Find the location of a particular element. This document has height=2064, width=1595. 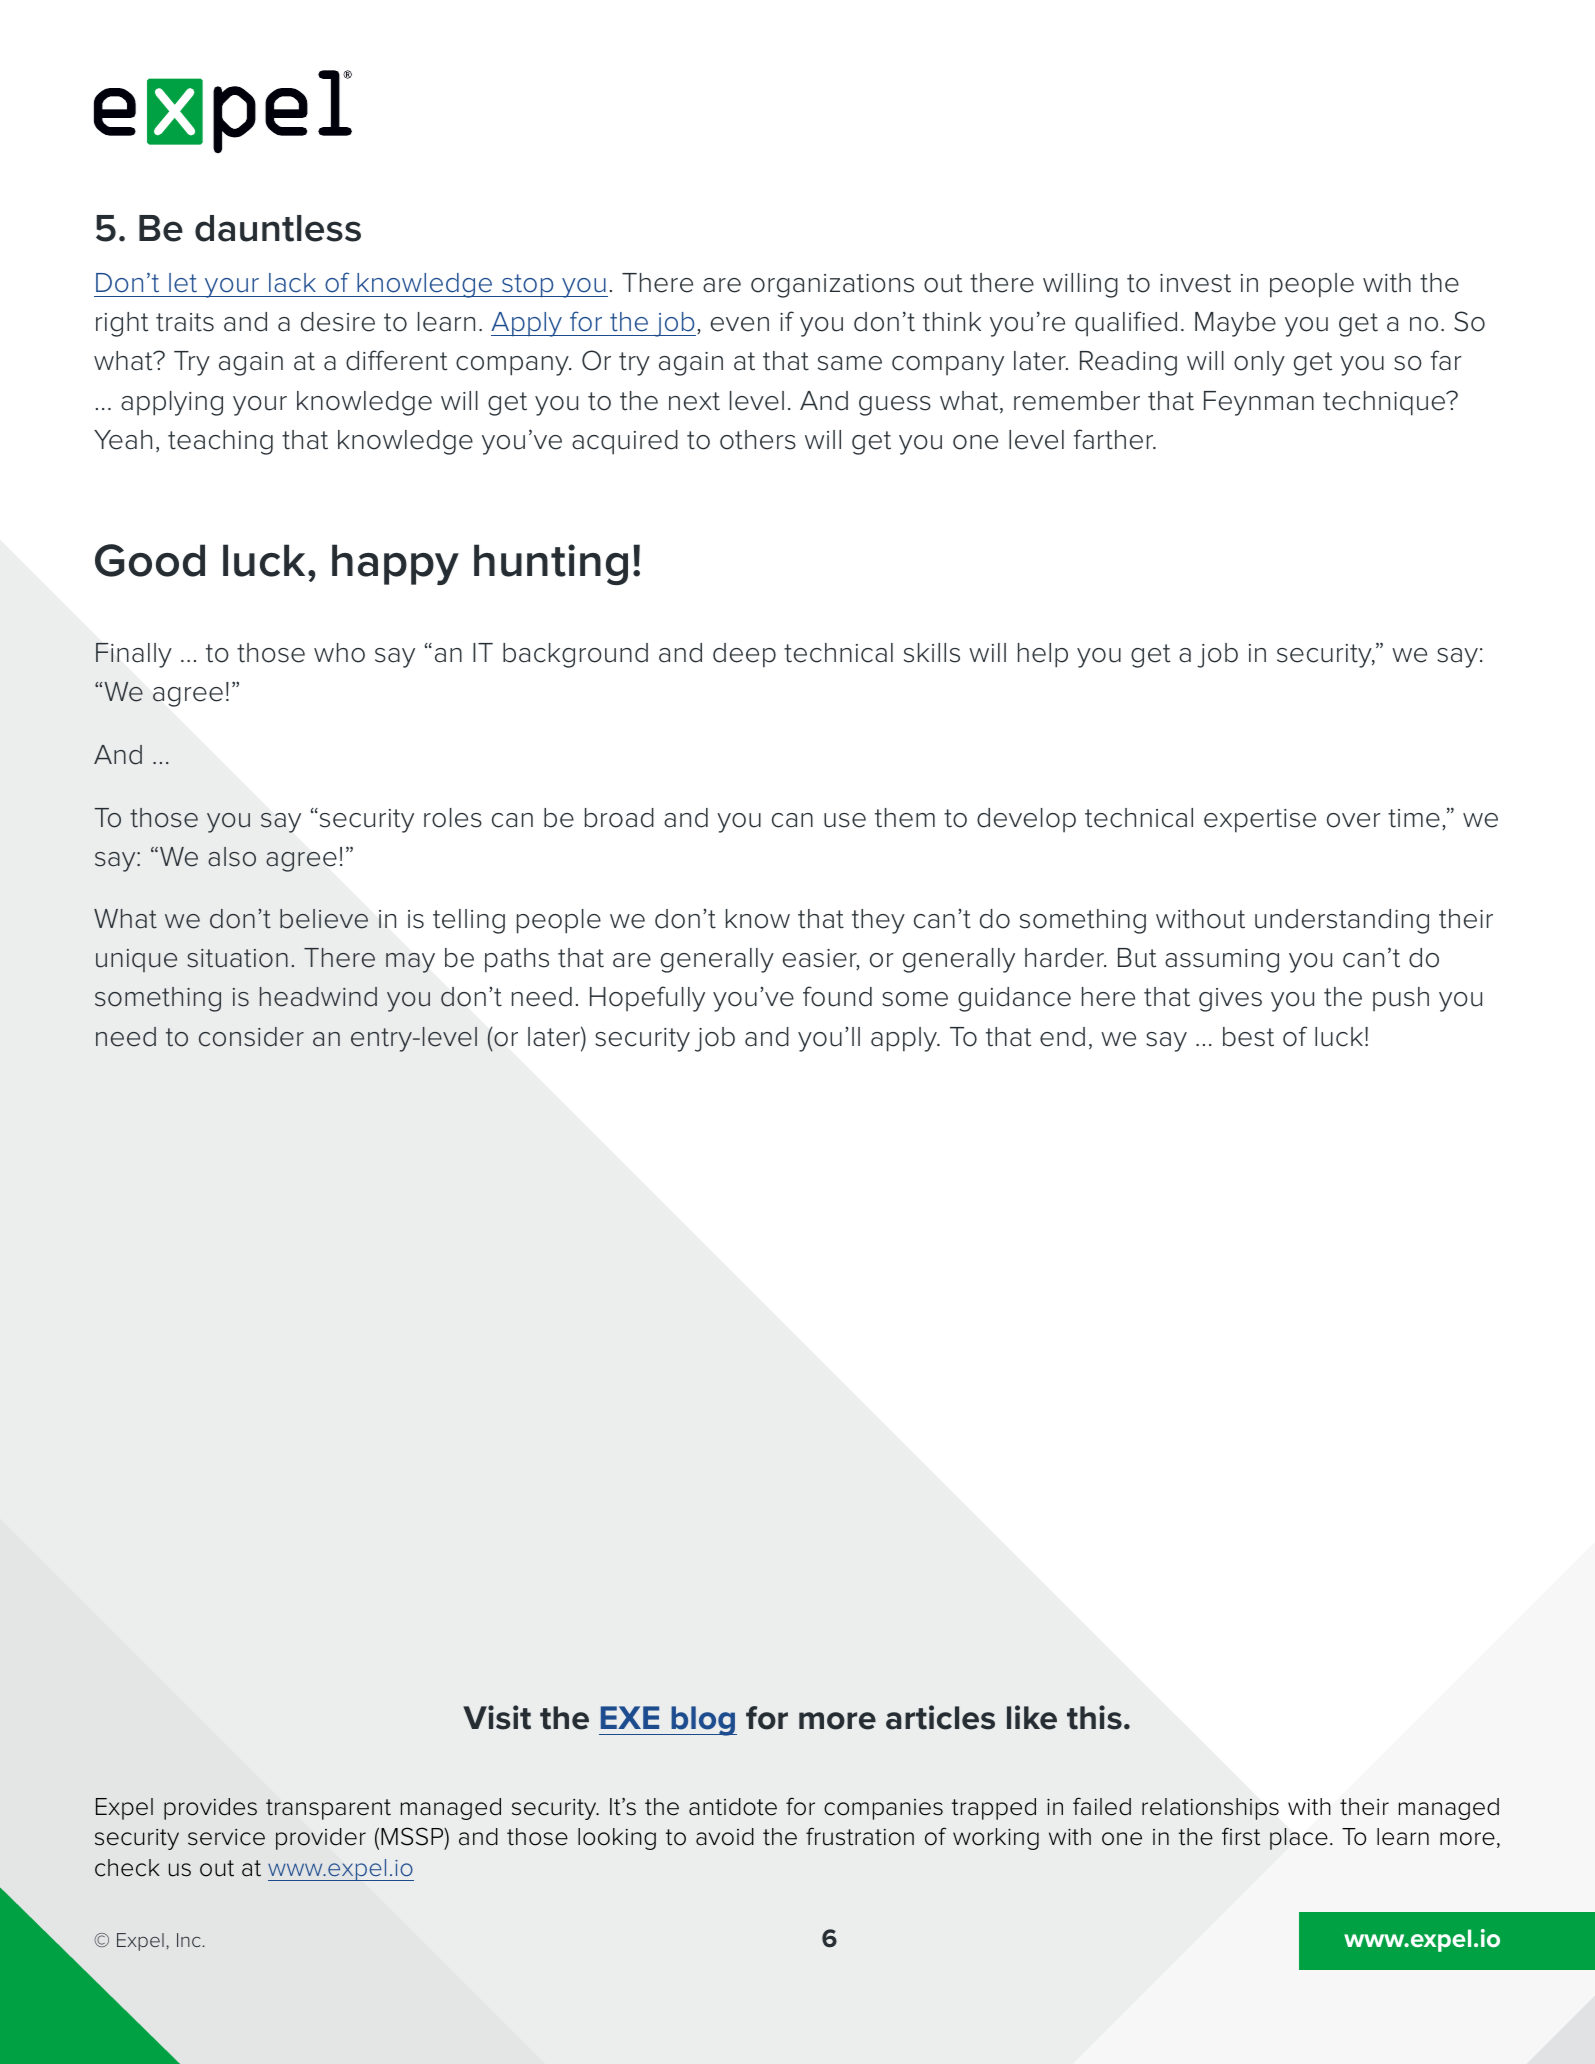

lack is located at coordinates (292, 283).
